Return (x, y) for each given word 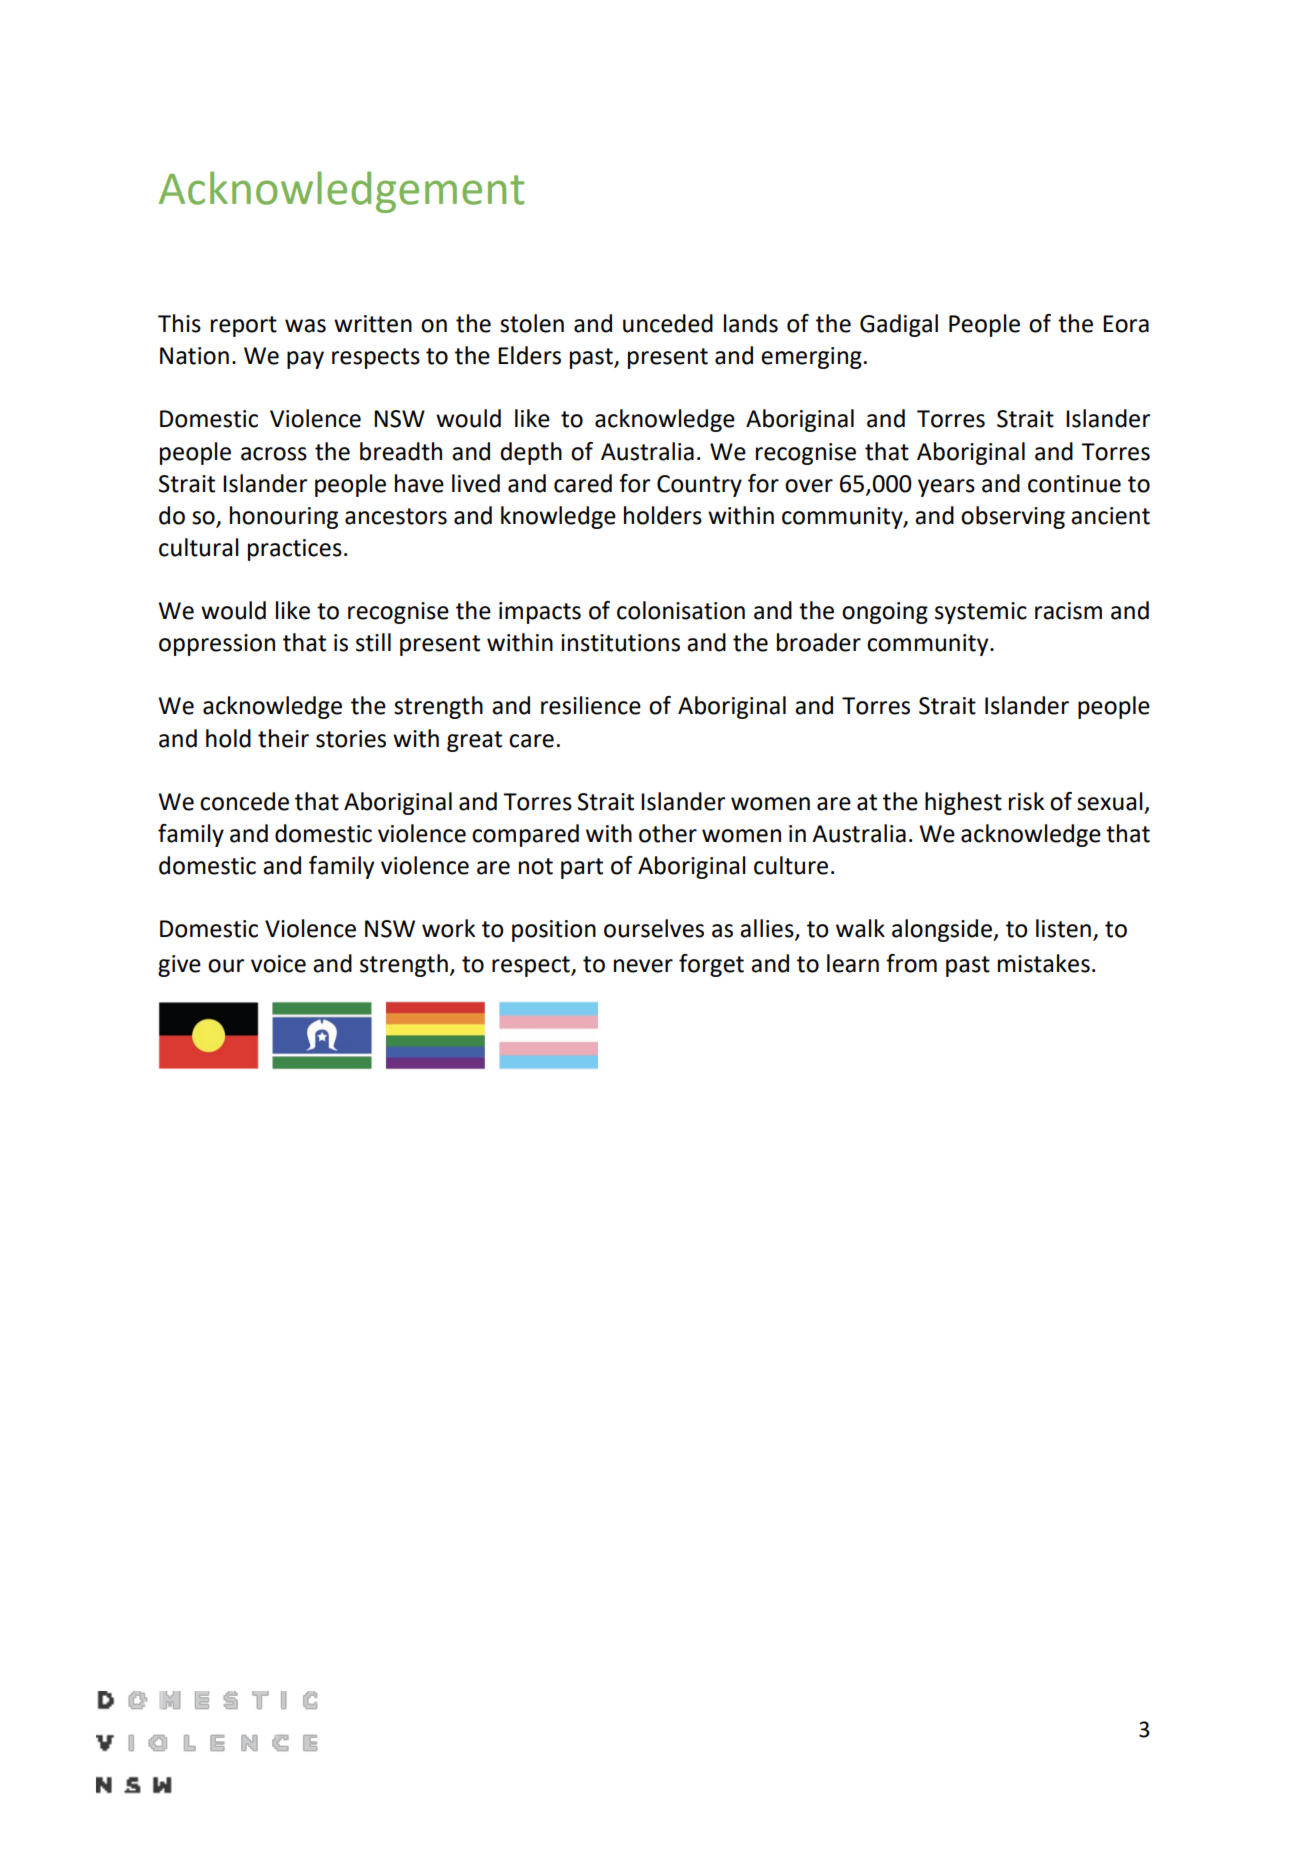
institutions (620, 643)
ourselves (654, 928)
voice (278, 964)
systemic (981, 613)
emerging (811, 358)
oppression (217, 645)
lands (751, 323)
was (305, 326)
